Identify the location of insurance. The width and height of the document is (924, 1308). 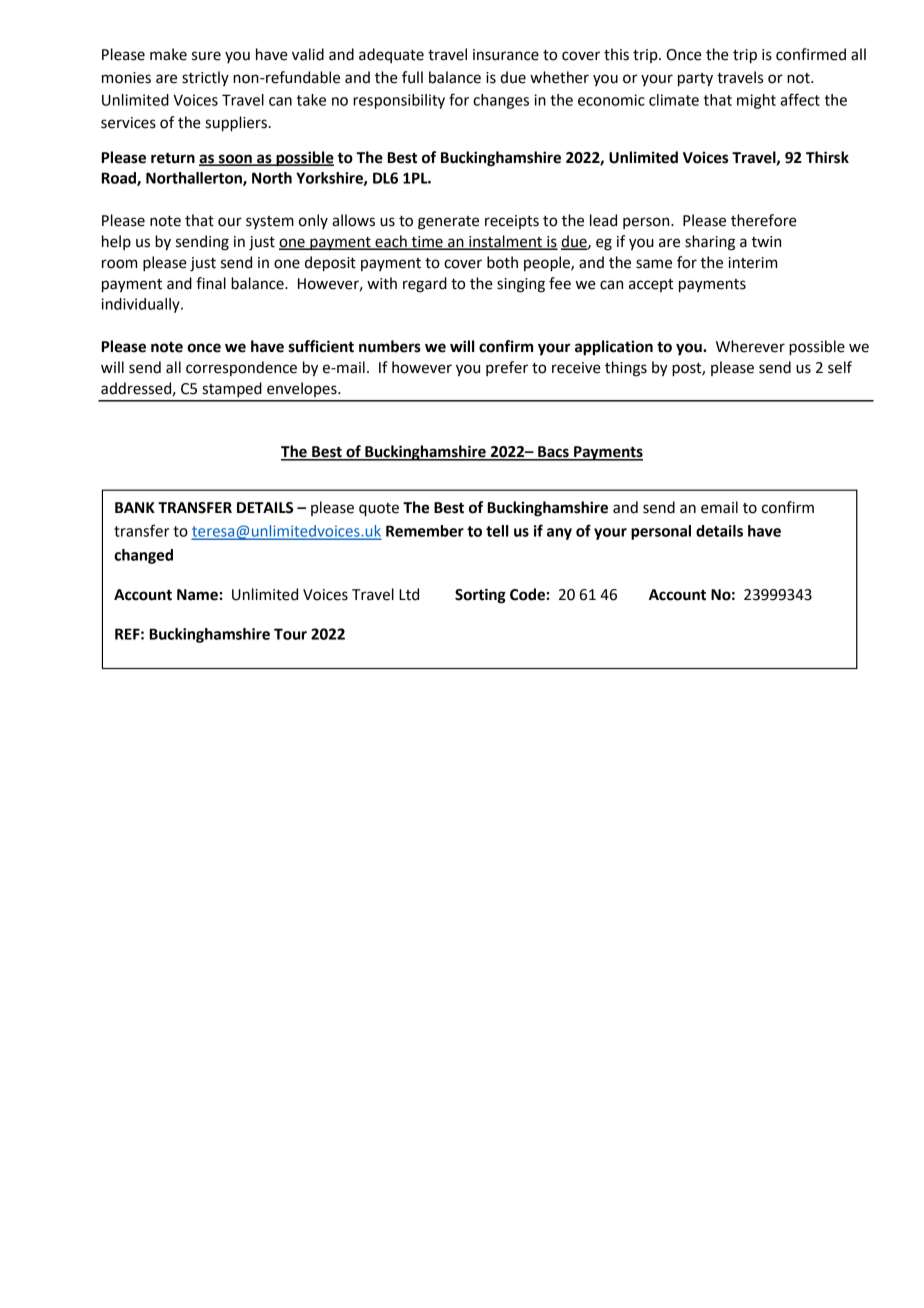
(506, 55).
